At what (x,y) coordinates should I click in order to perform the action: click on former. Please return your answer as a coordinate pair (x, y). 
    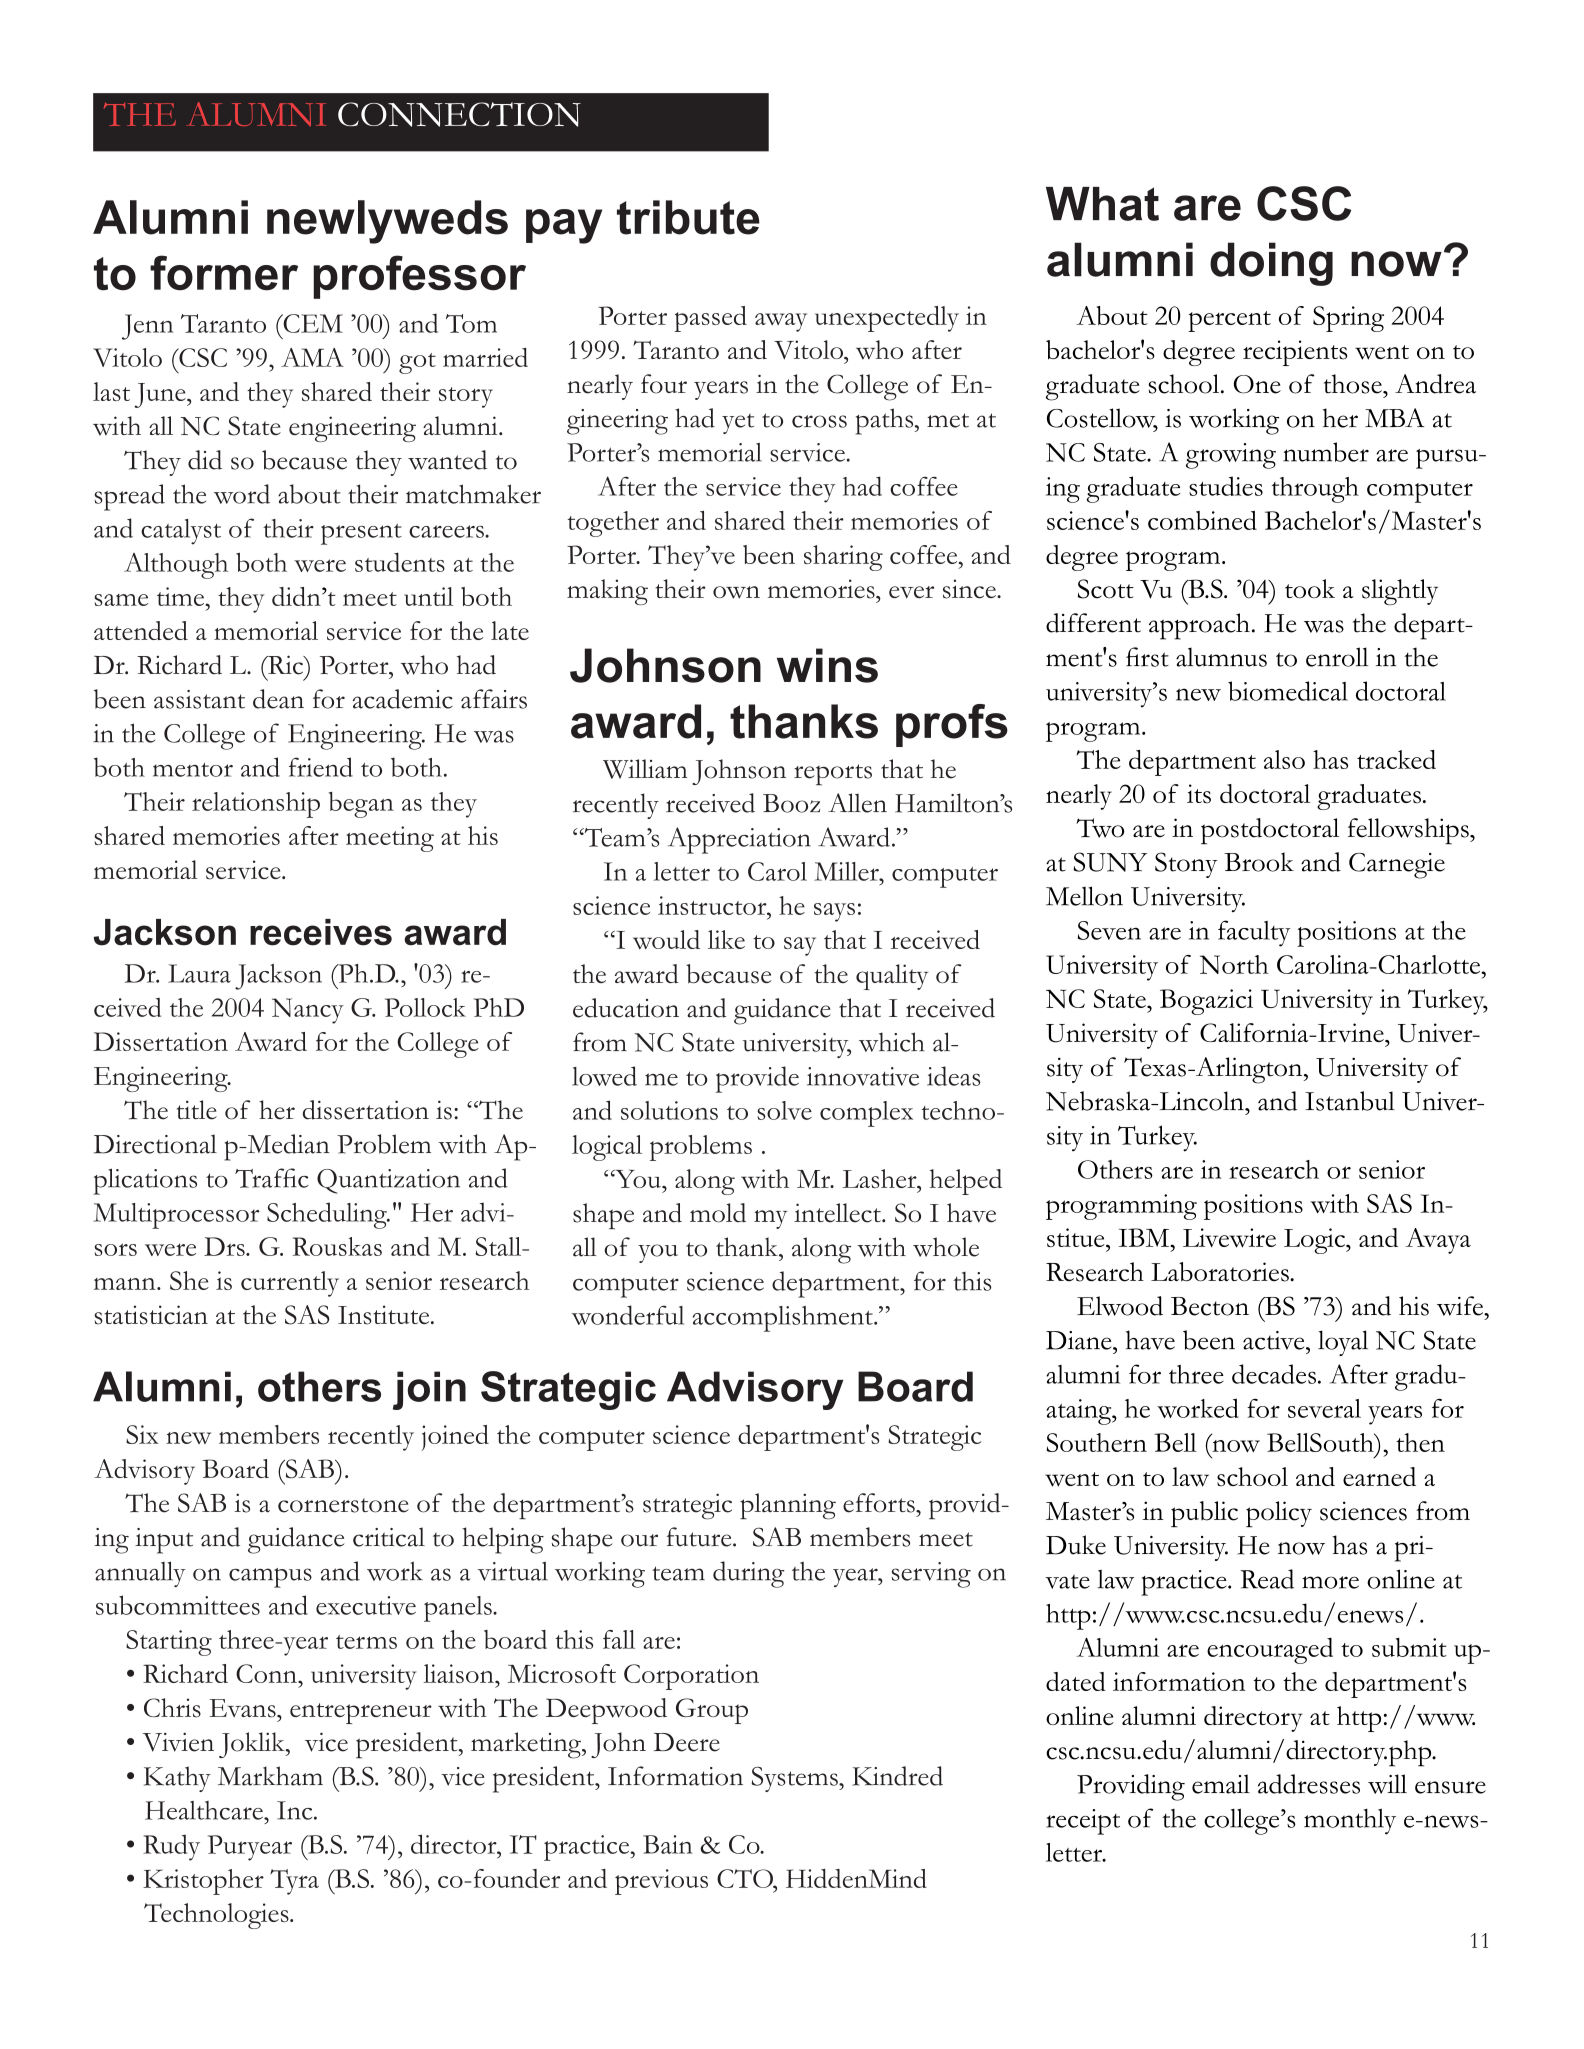
    Looking at the image, I should click on (224, 273).
